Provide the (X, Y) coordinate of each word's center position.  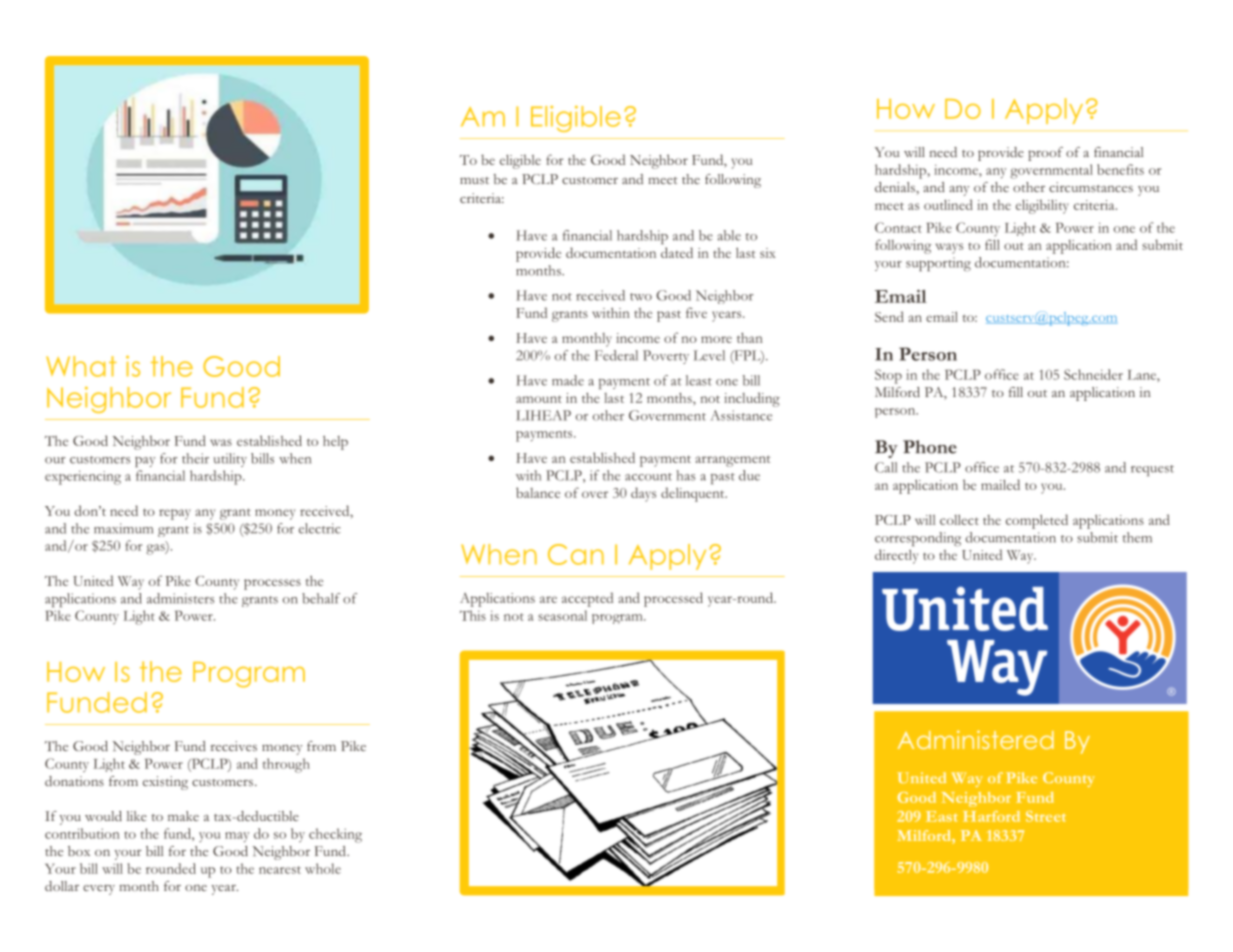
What (81, 366)
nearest (280, 870)
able (729, 235)
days (643, 494)
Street (1046, 816)
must (474, 180)
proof (1045, 154)
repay (175, 514)
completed (1037, 521)
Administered (976, 739)
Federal (616, 355)
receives (234, 746)
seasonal (562, 615)
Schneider (1093, 374)
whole (323, 868)
